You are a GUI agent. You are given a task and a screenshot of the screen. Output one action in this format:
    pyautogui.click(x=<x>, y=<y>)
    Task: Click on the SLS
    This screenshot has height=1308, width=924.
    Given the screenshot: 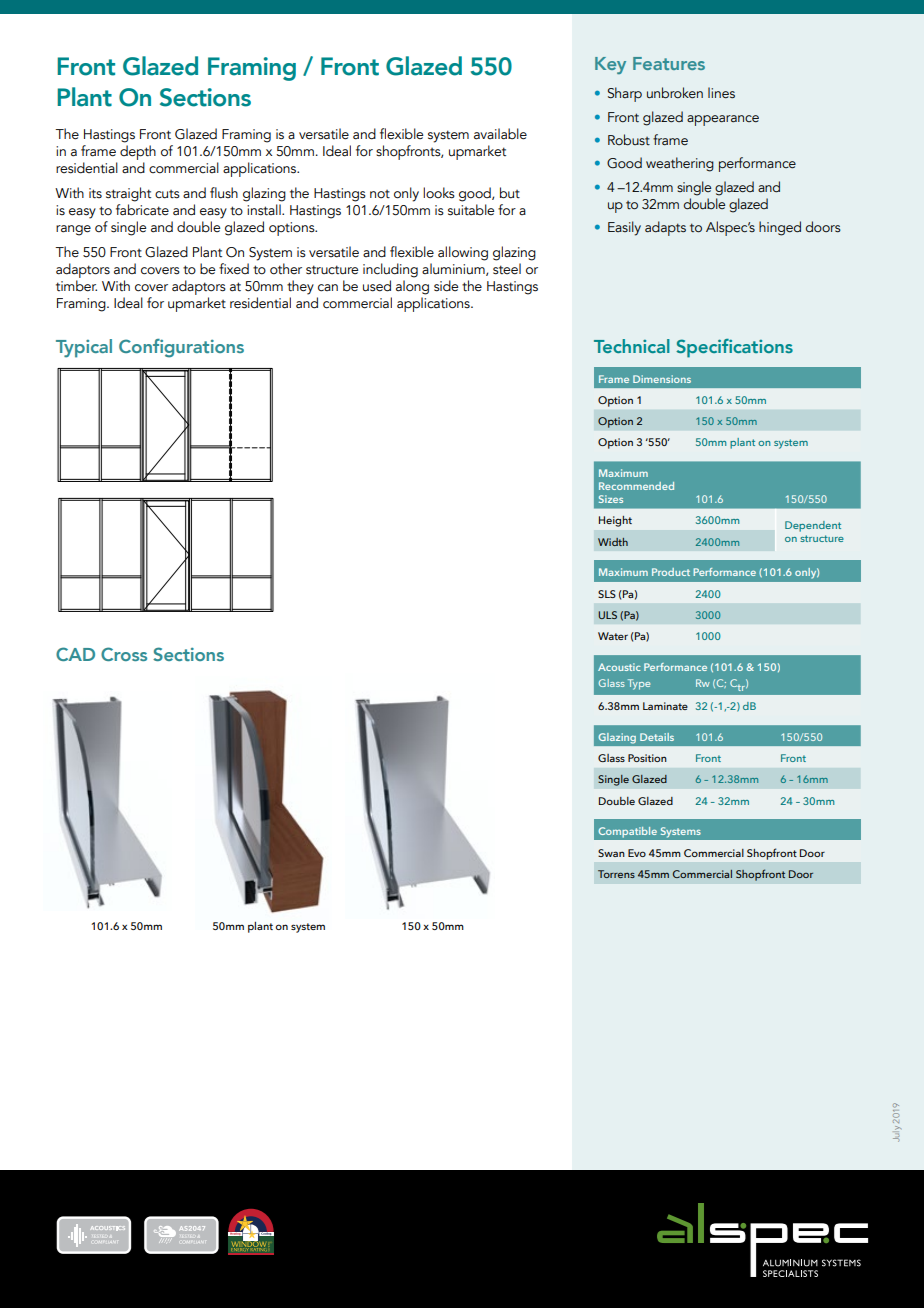 What is the action you would take?
    pyautogui.click(x=607, y=594)
